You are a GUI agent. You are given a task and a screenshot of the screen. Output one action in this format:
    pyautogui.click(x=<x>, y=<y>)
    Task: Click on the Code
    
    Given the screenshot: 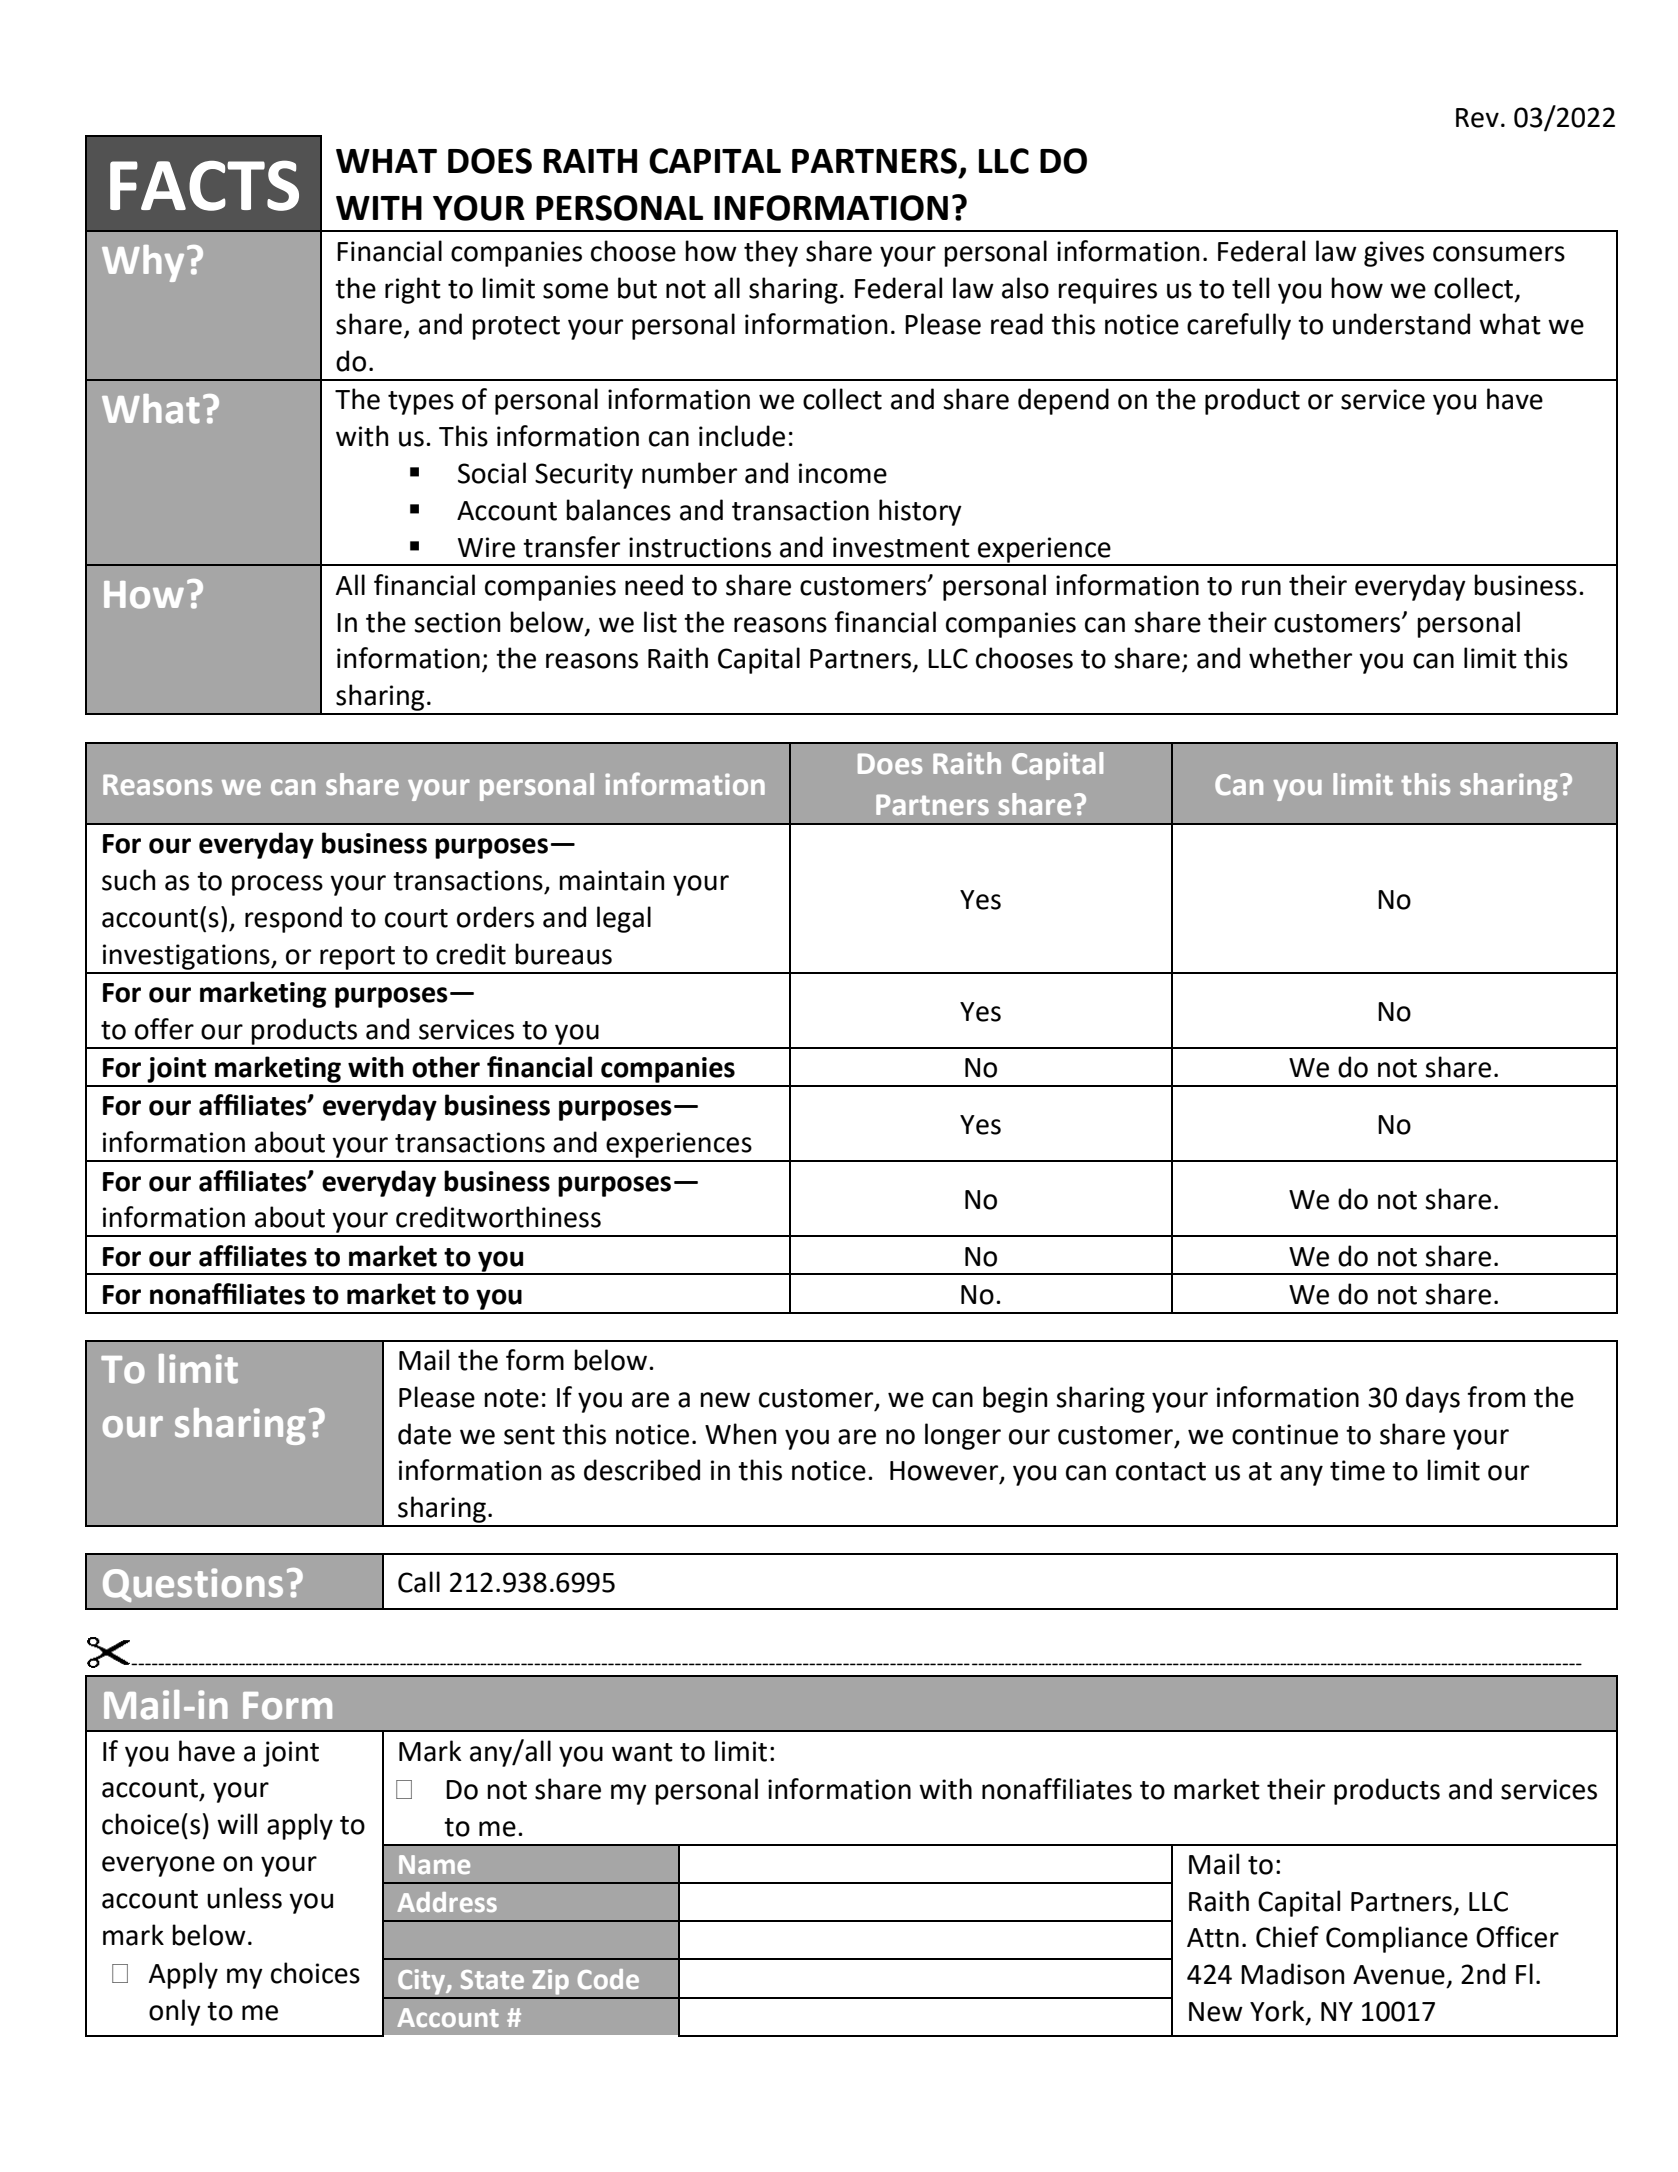 What is the action you would take?
    pyautogui.click(x=608, y=1979)
